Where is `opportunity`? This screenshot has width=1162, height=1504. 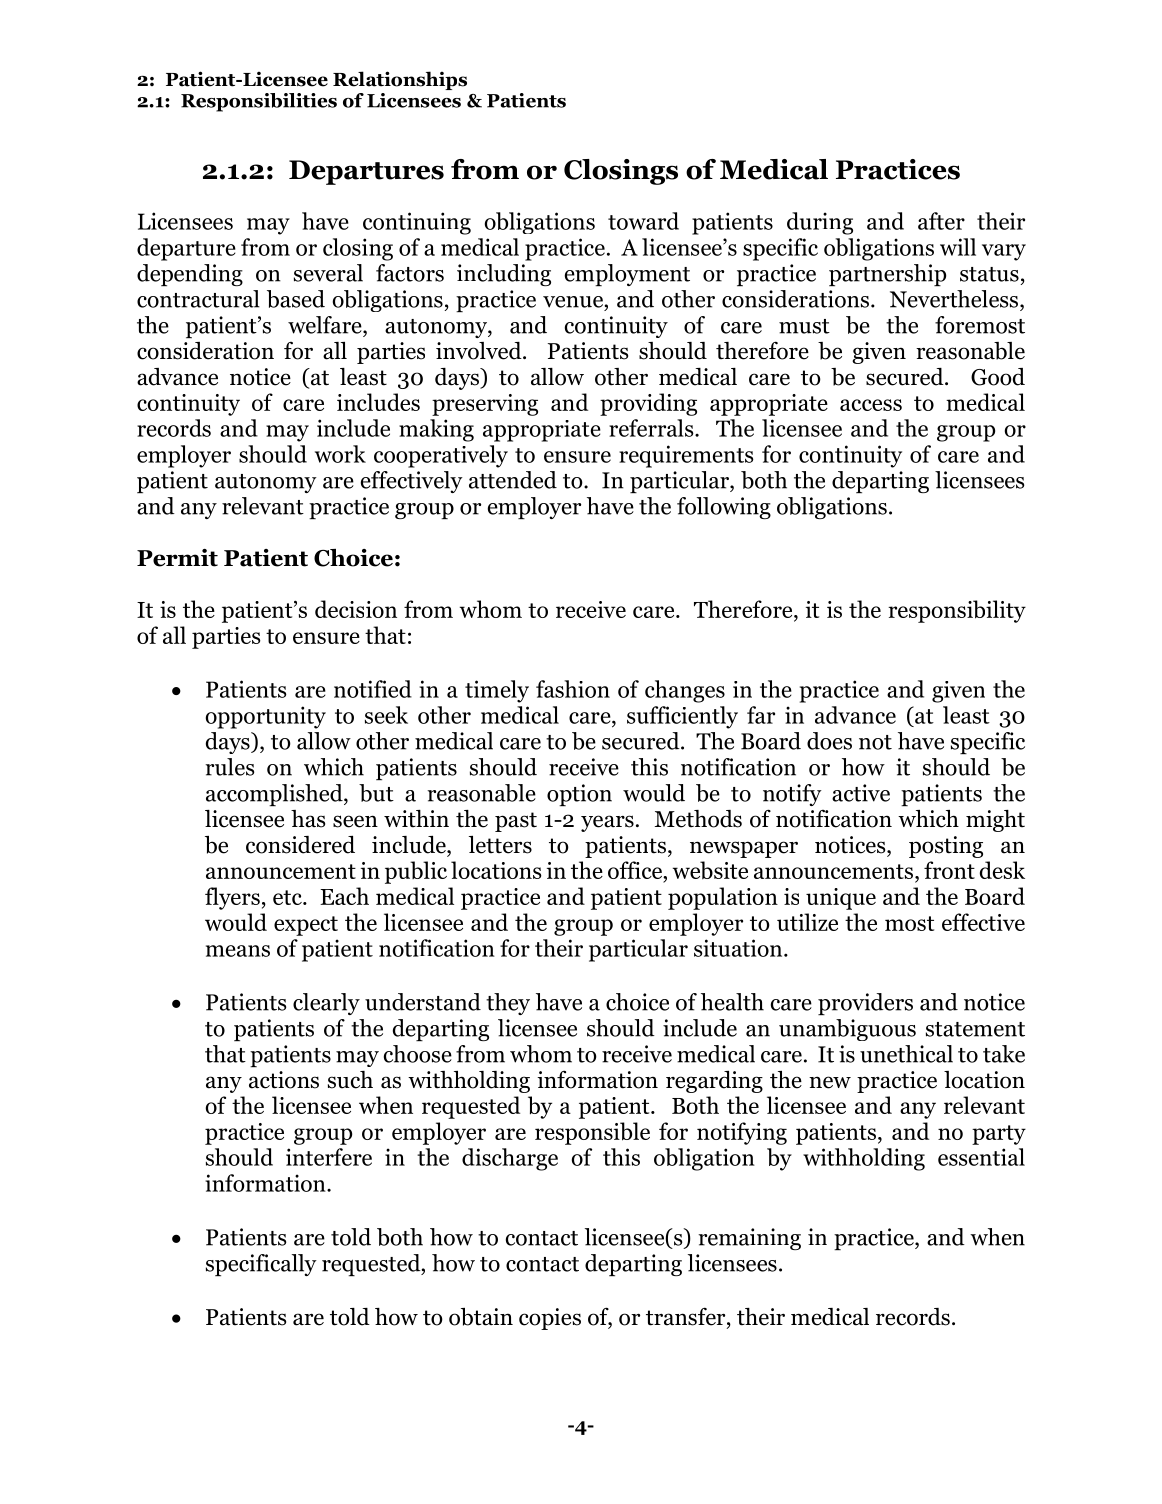 opportunity is located at coordinates (266, 717).
